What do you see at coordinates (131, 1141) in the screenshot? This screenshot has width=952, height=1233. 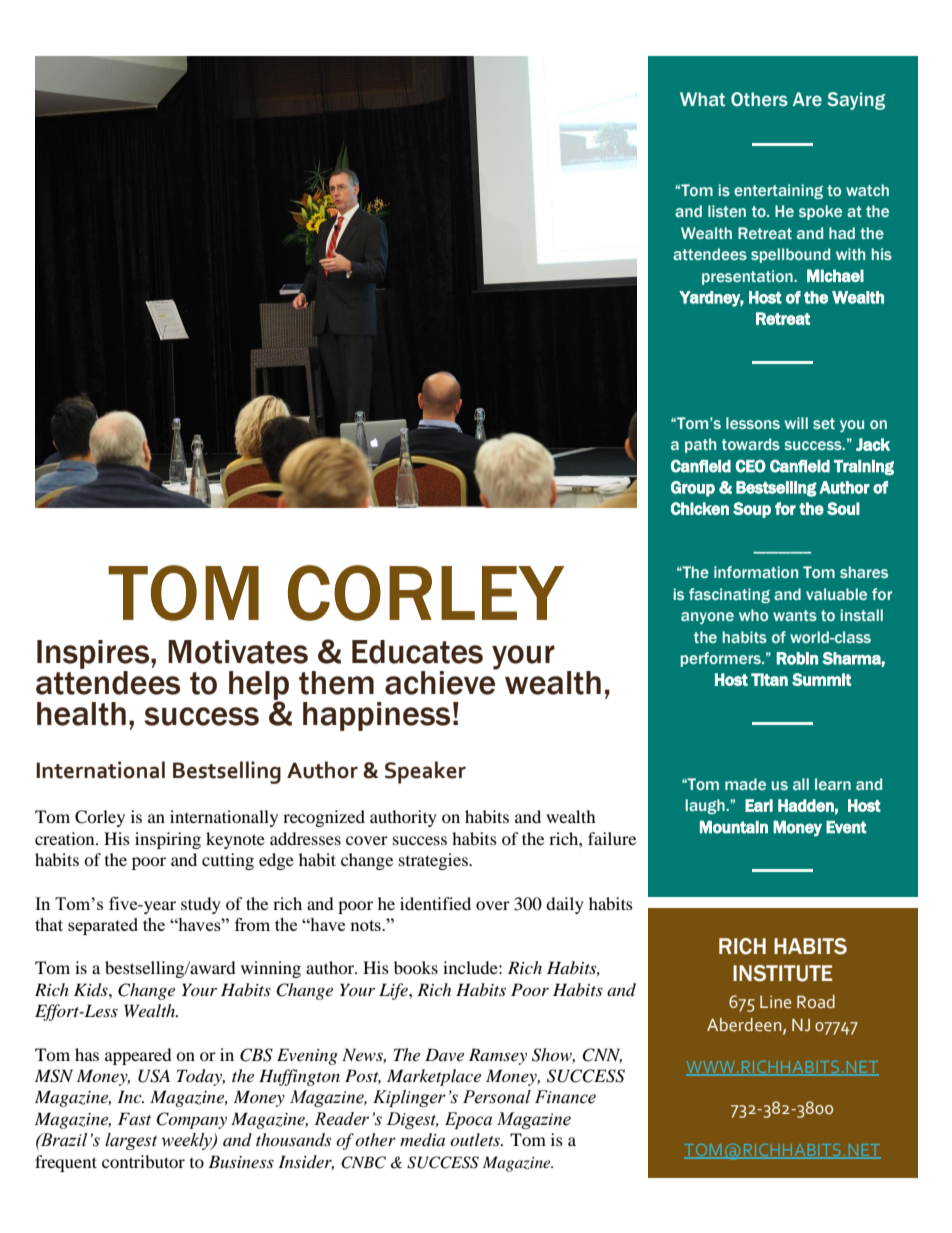 I see `largest` at bounding box center [131, 1141].
